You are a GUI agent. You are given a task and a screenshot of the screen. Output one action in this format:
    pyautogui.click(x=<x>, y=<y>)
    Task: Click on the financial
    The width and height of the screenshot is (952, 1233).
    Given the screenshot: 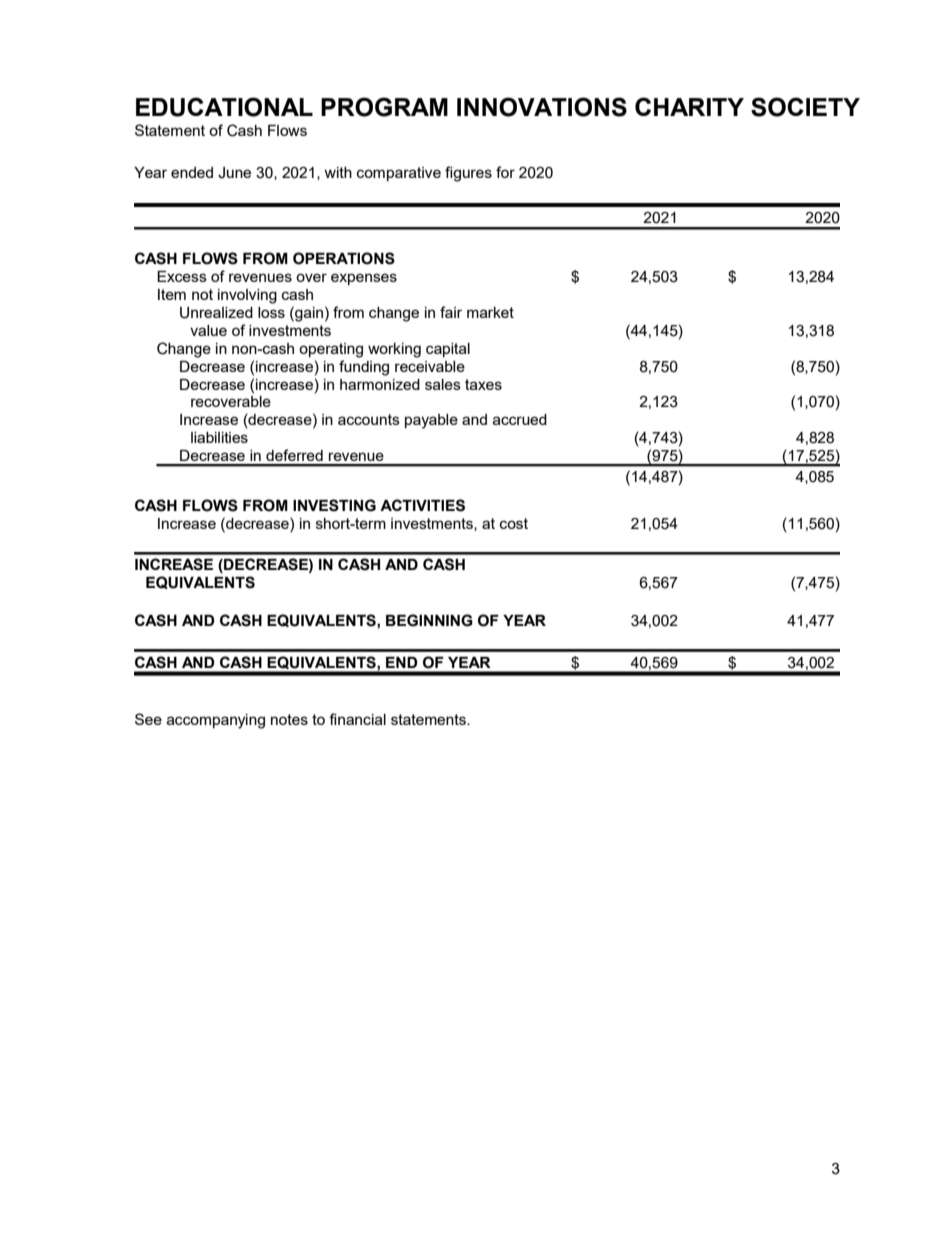 What is the action you would take?
    pyautogui.click(x=357, y=719)
